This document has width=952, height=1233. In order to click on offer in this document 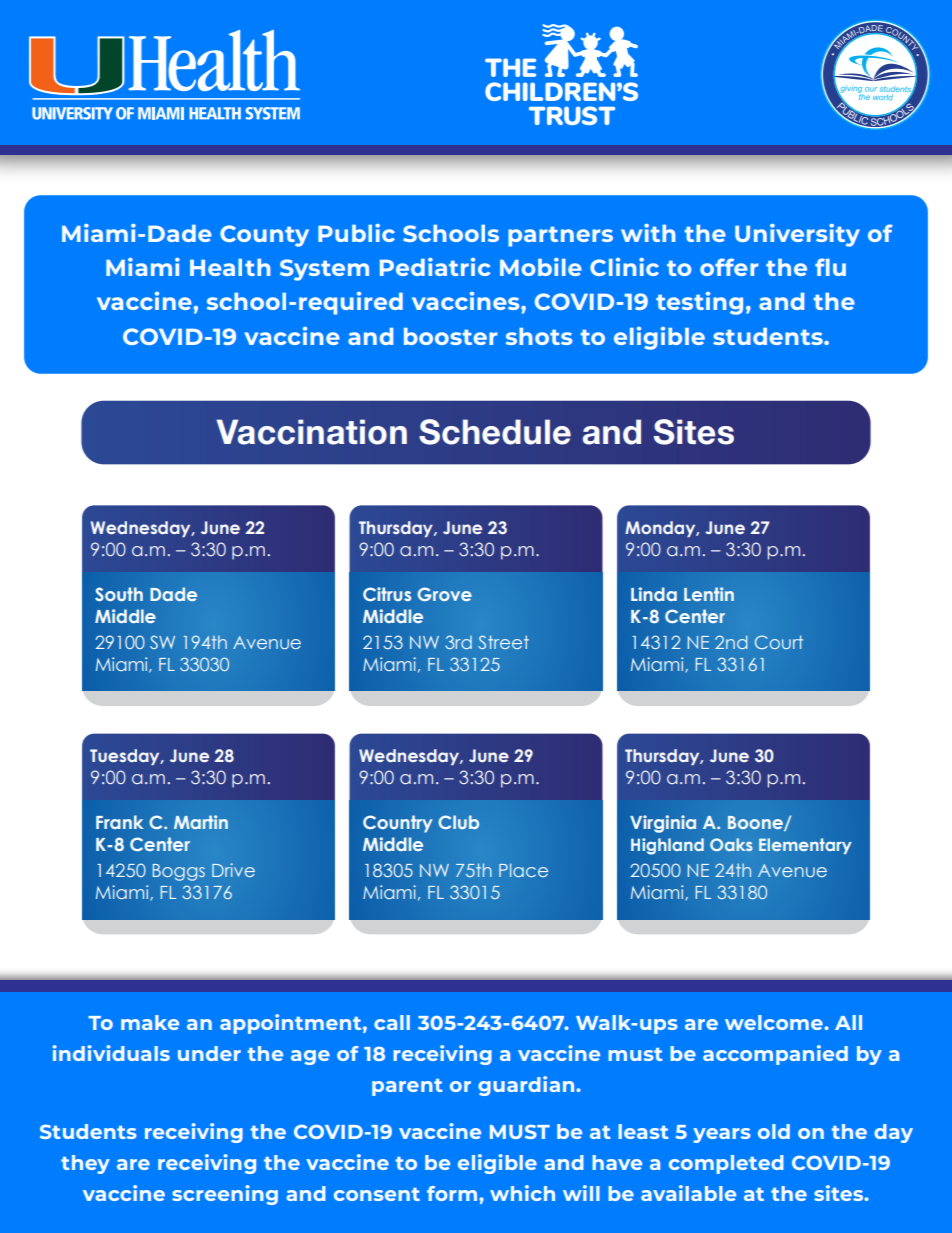, I will do `click(729, 267)`.
